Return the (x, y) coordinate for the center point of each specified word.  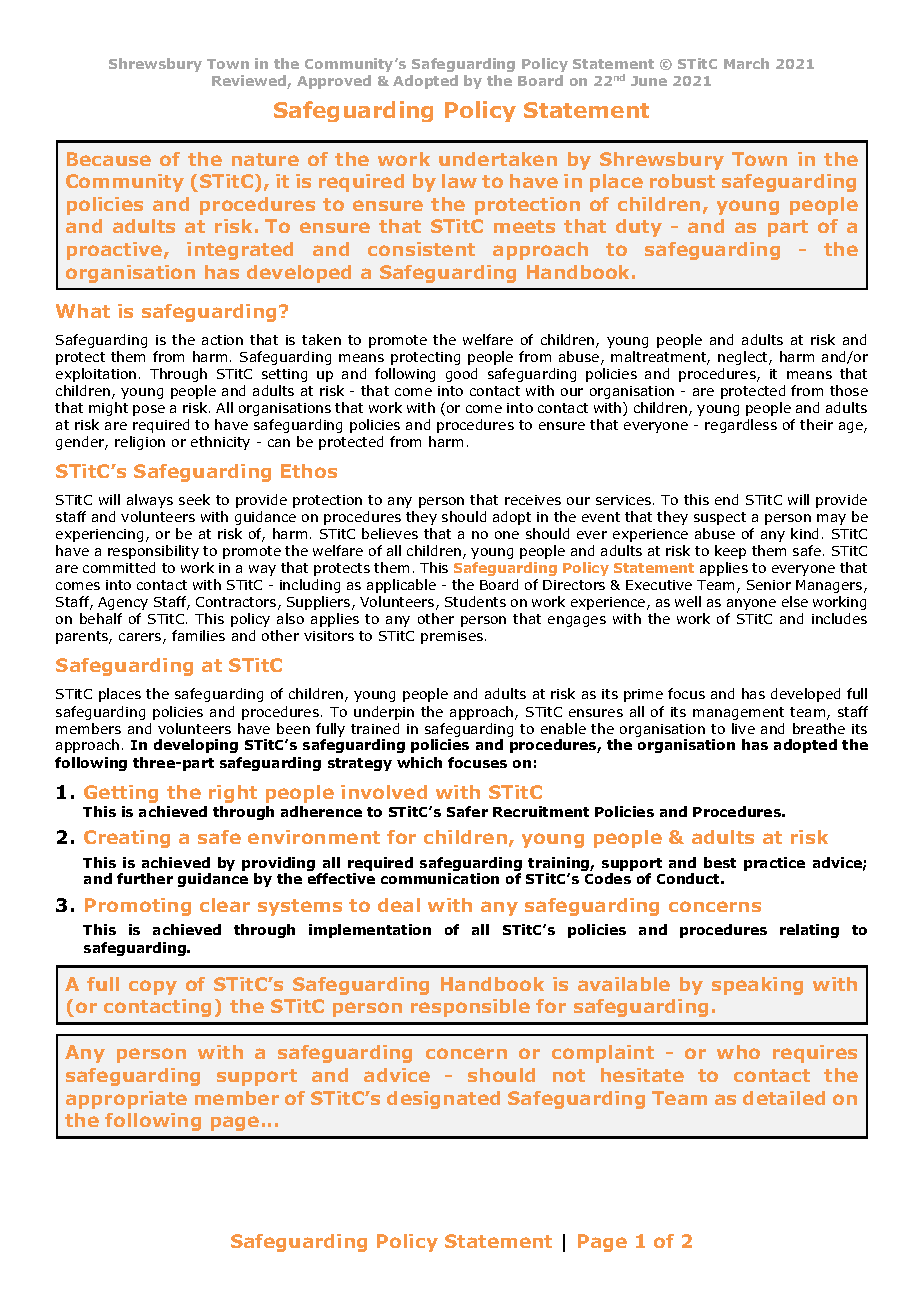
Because (109, 159)
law (459, 181)
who (738, 1052)
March (746, 63)
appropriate (126, 1100)
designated (443, 1100)
